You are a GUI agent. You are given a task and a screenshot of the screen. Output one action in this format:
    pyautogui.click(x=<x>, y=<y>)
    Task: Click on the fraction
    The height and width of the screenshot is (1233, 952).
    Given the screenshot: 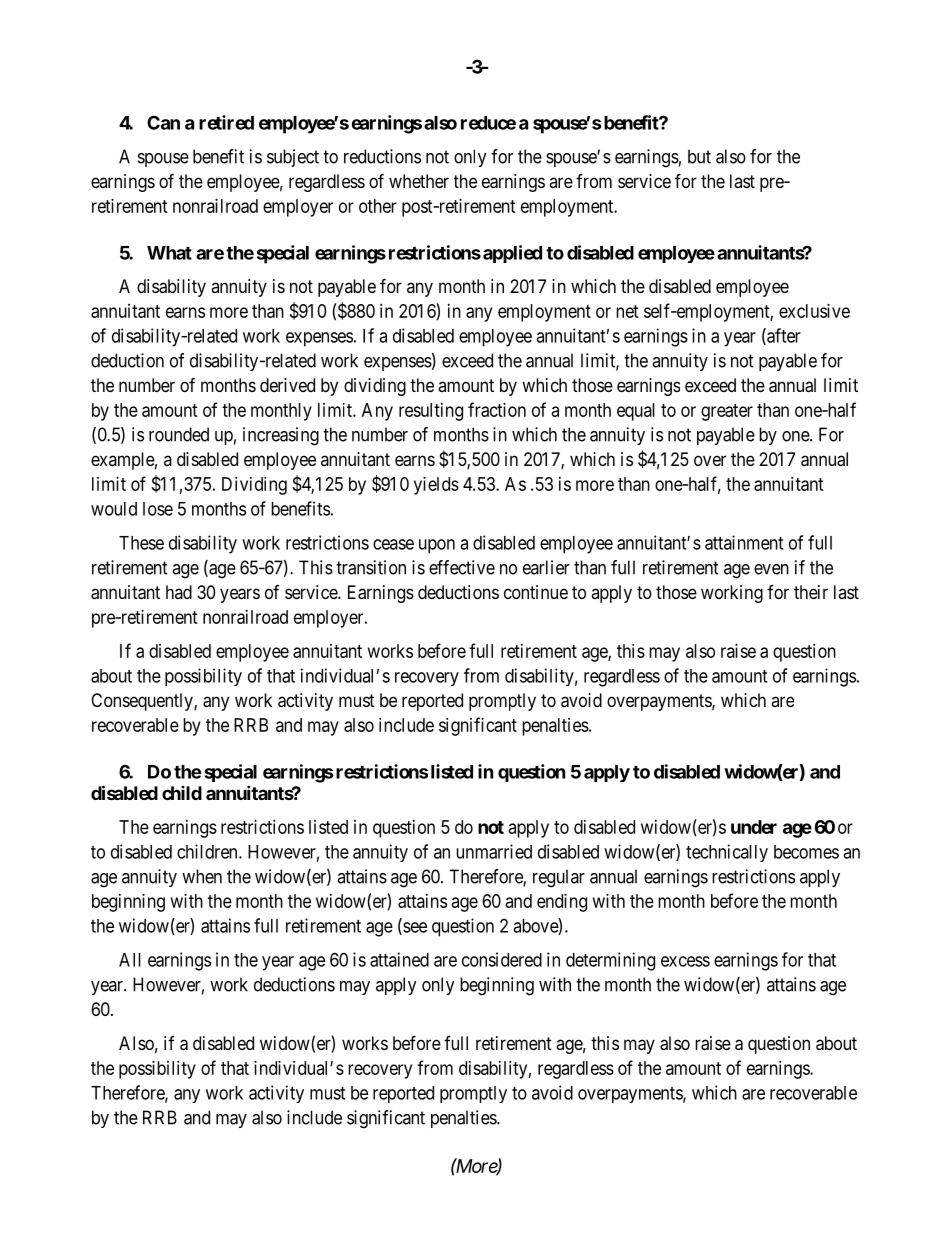 What is the action you would take?
    pyautogui.click(x=497, y=409)
